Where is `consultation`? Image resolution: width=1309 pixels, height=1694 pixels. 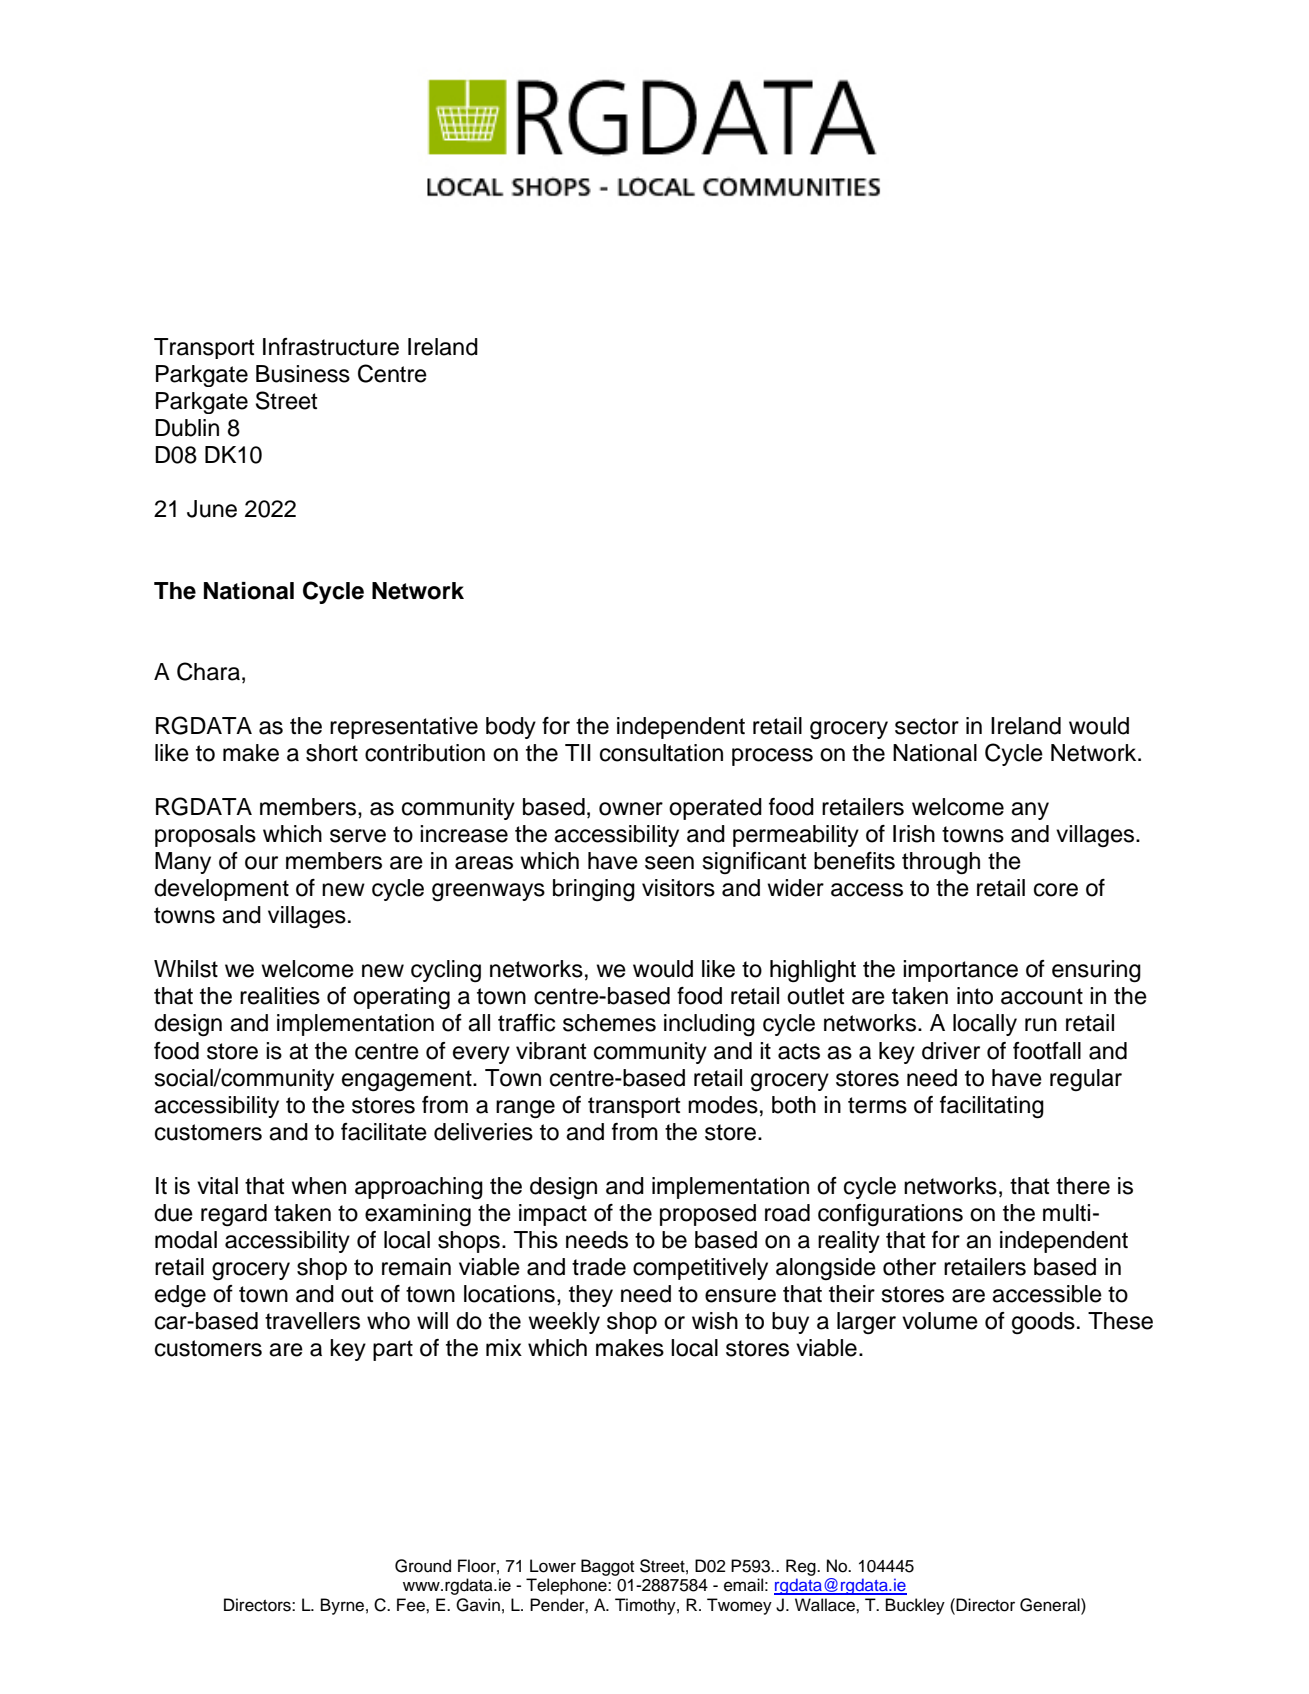 consultation is located at coordinates (661, 753).
